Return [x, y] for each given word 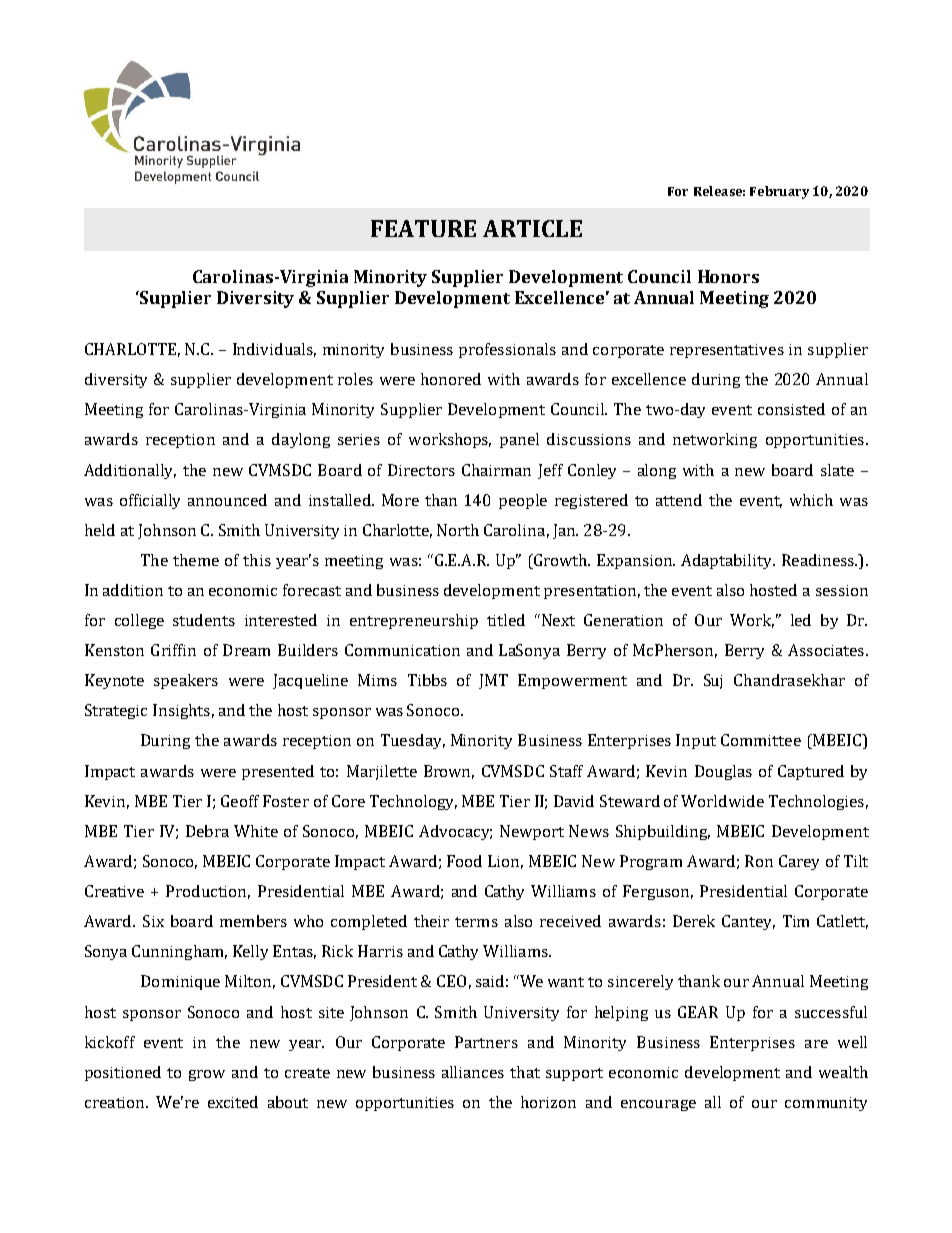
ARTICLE [532, 228]
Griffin [173, 650]
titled [506, 620]
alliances [473, 1072]
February [779, 192]
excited [233, 1102]
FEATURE [423, 228]
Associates [826, 650]
